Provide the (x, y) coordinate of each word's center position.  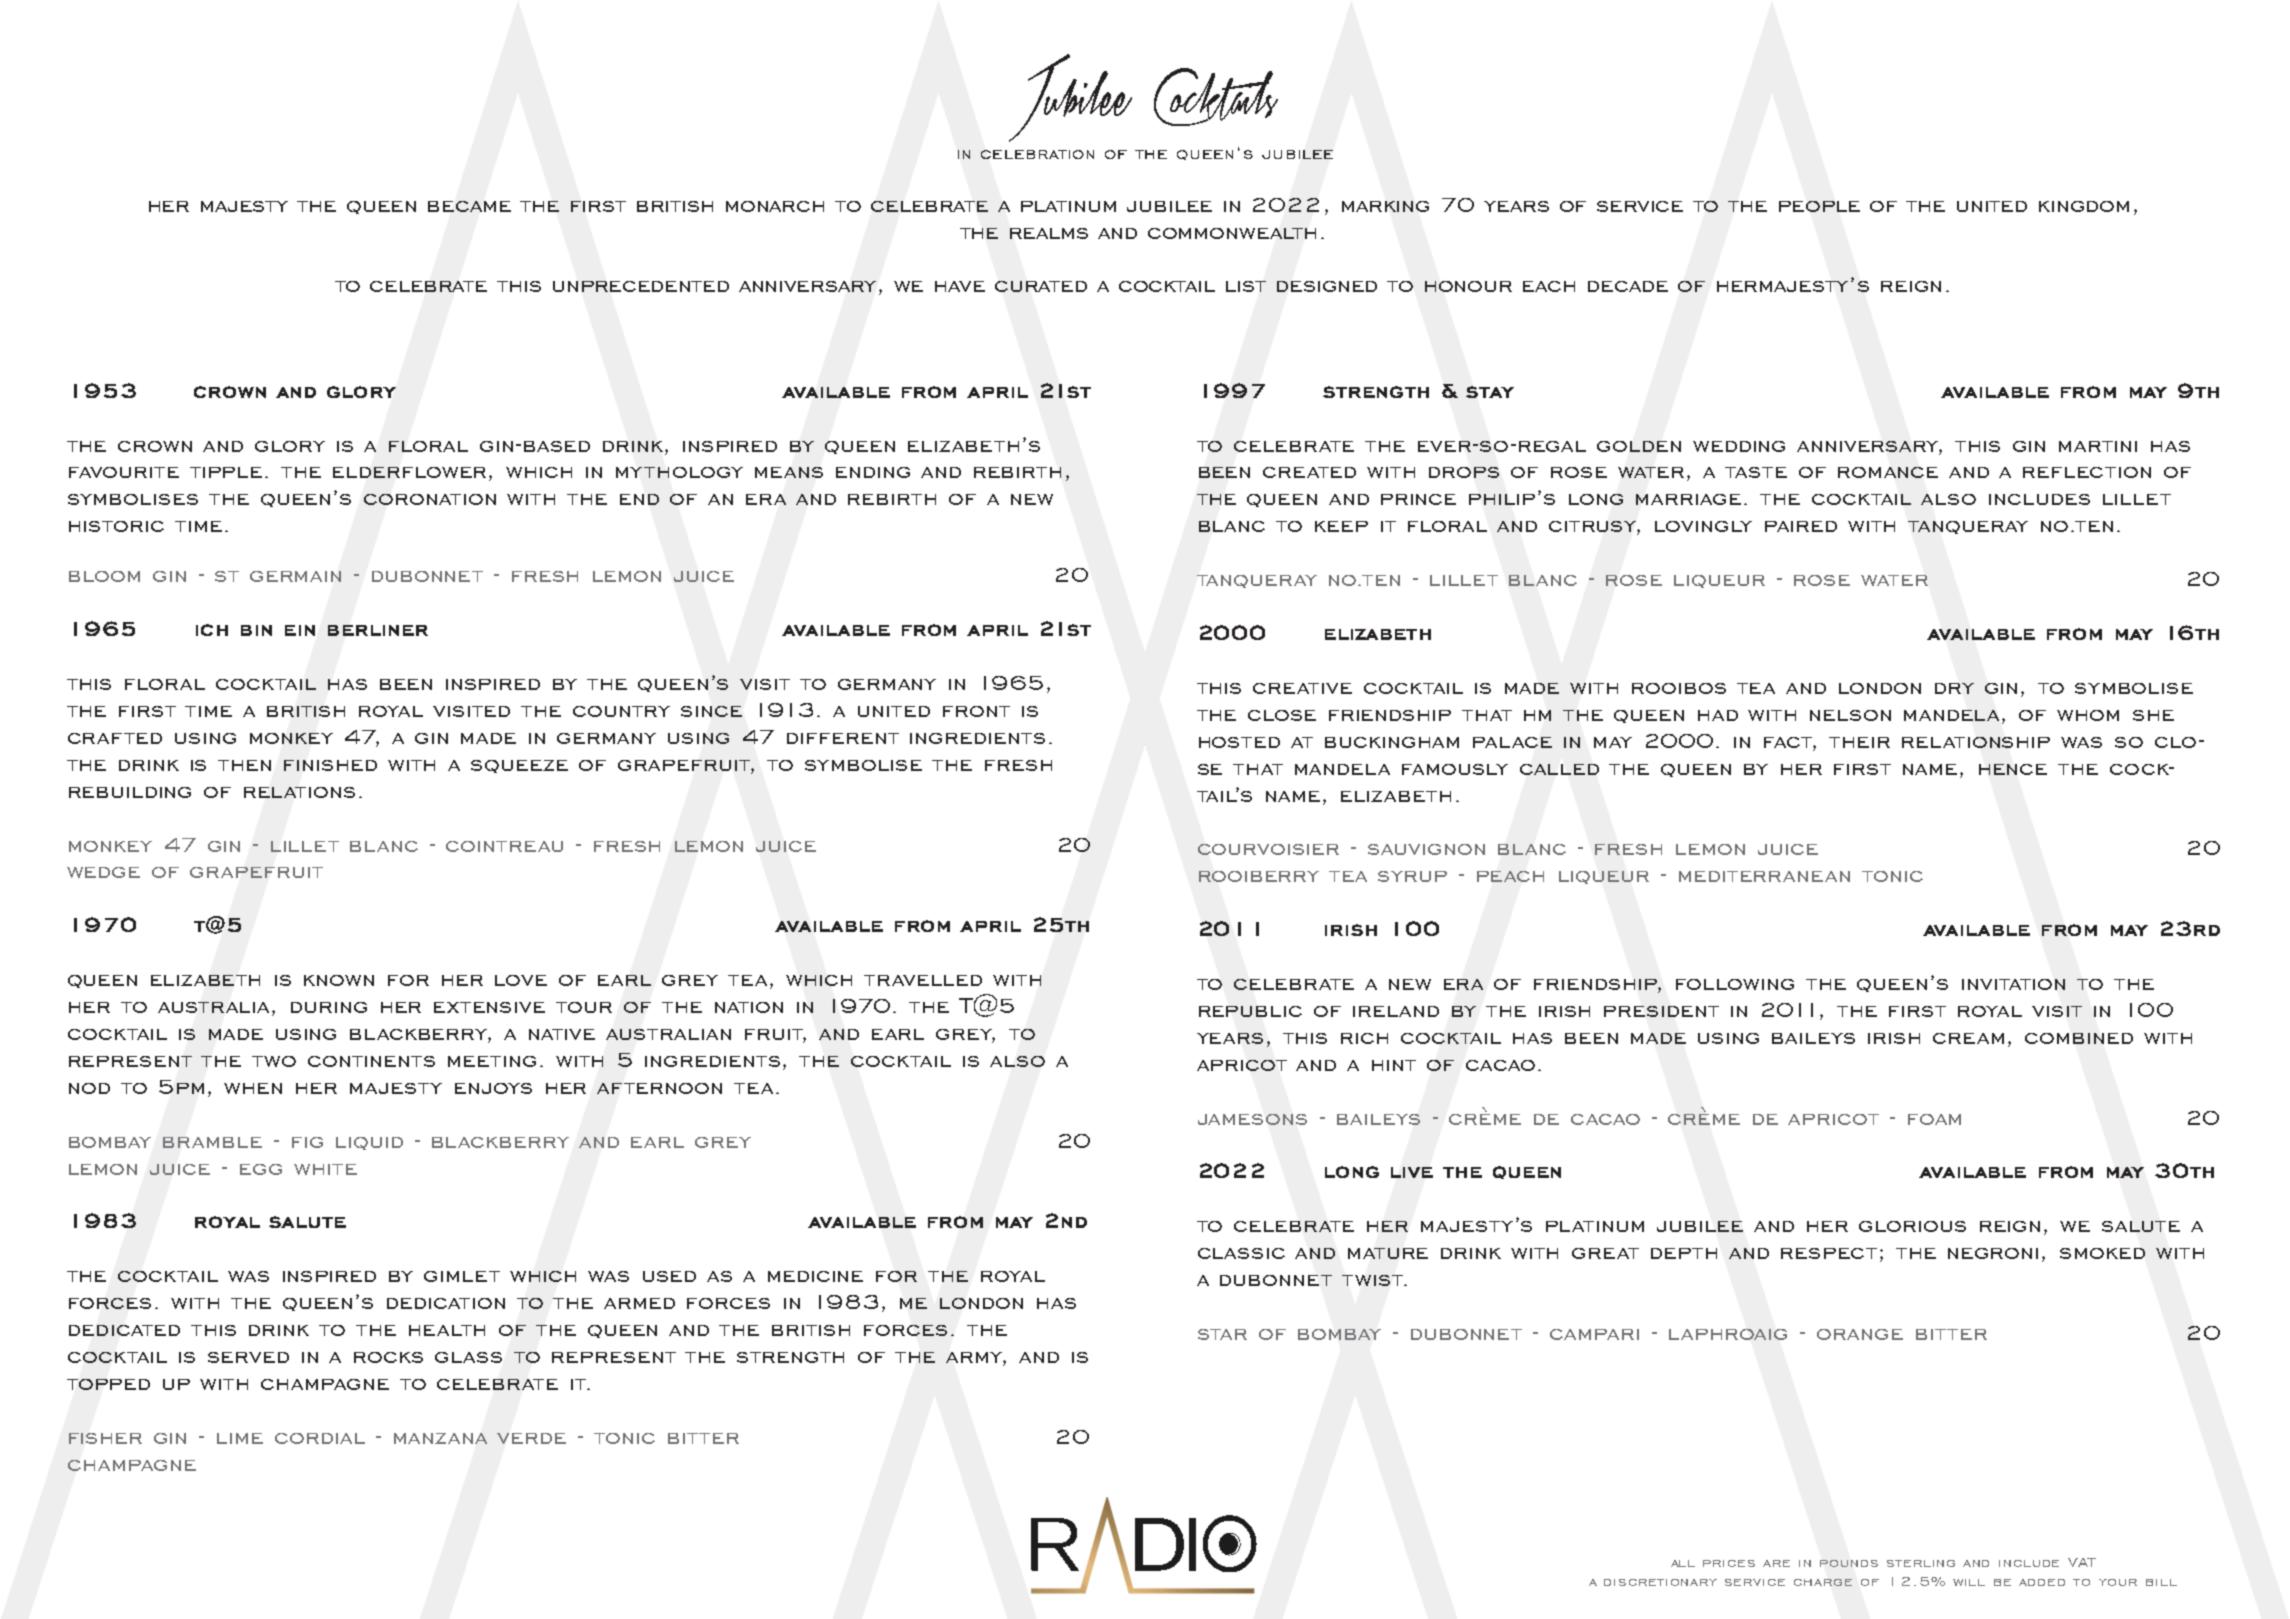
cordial (320, 1438)
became (469, 206)
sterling (1921, 1563)
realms (1049, 233)
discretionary (1660, 1582)
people (1819, 206)
